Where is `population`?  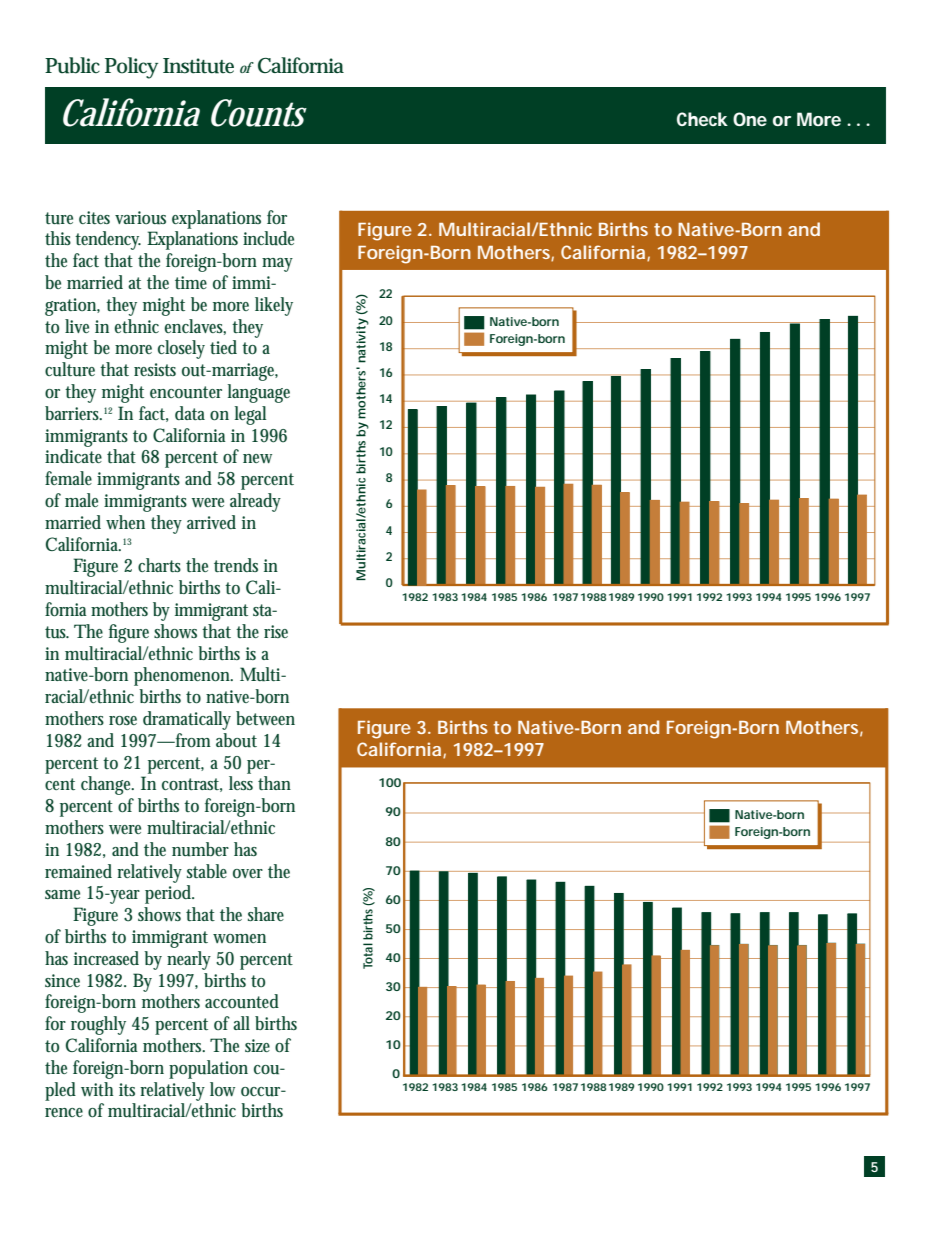
population is located at coordinates (208, 1069).
